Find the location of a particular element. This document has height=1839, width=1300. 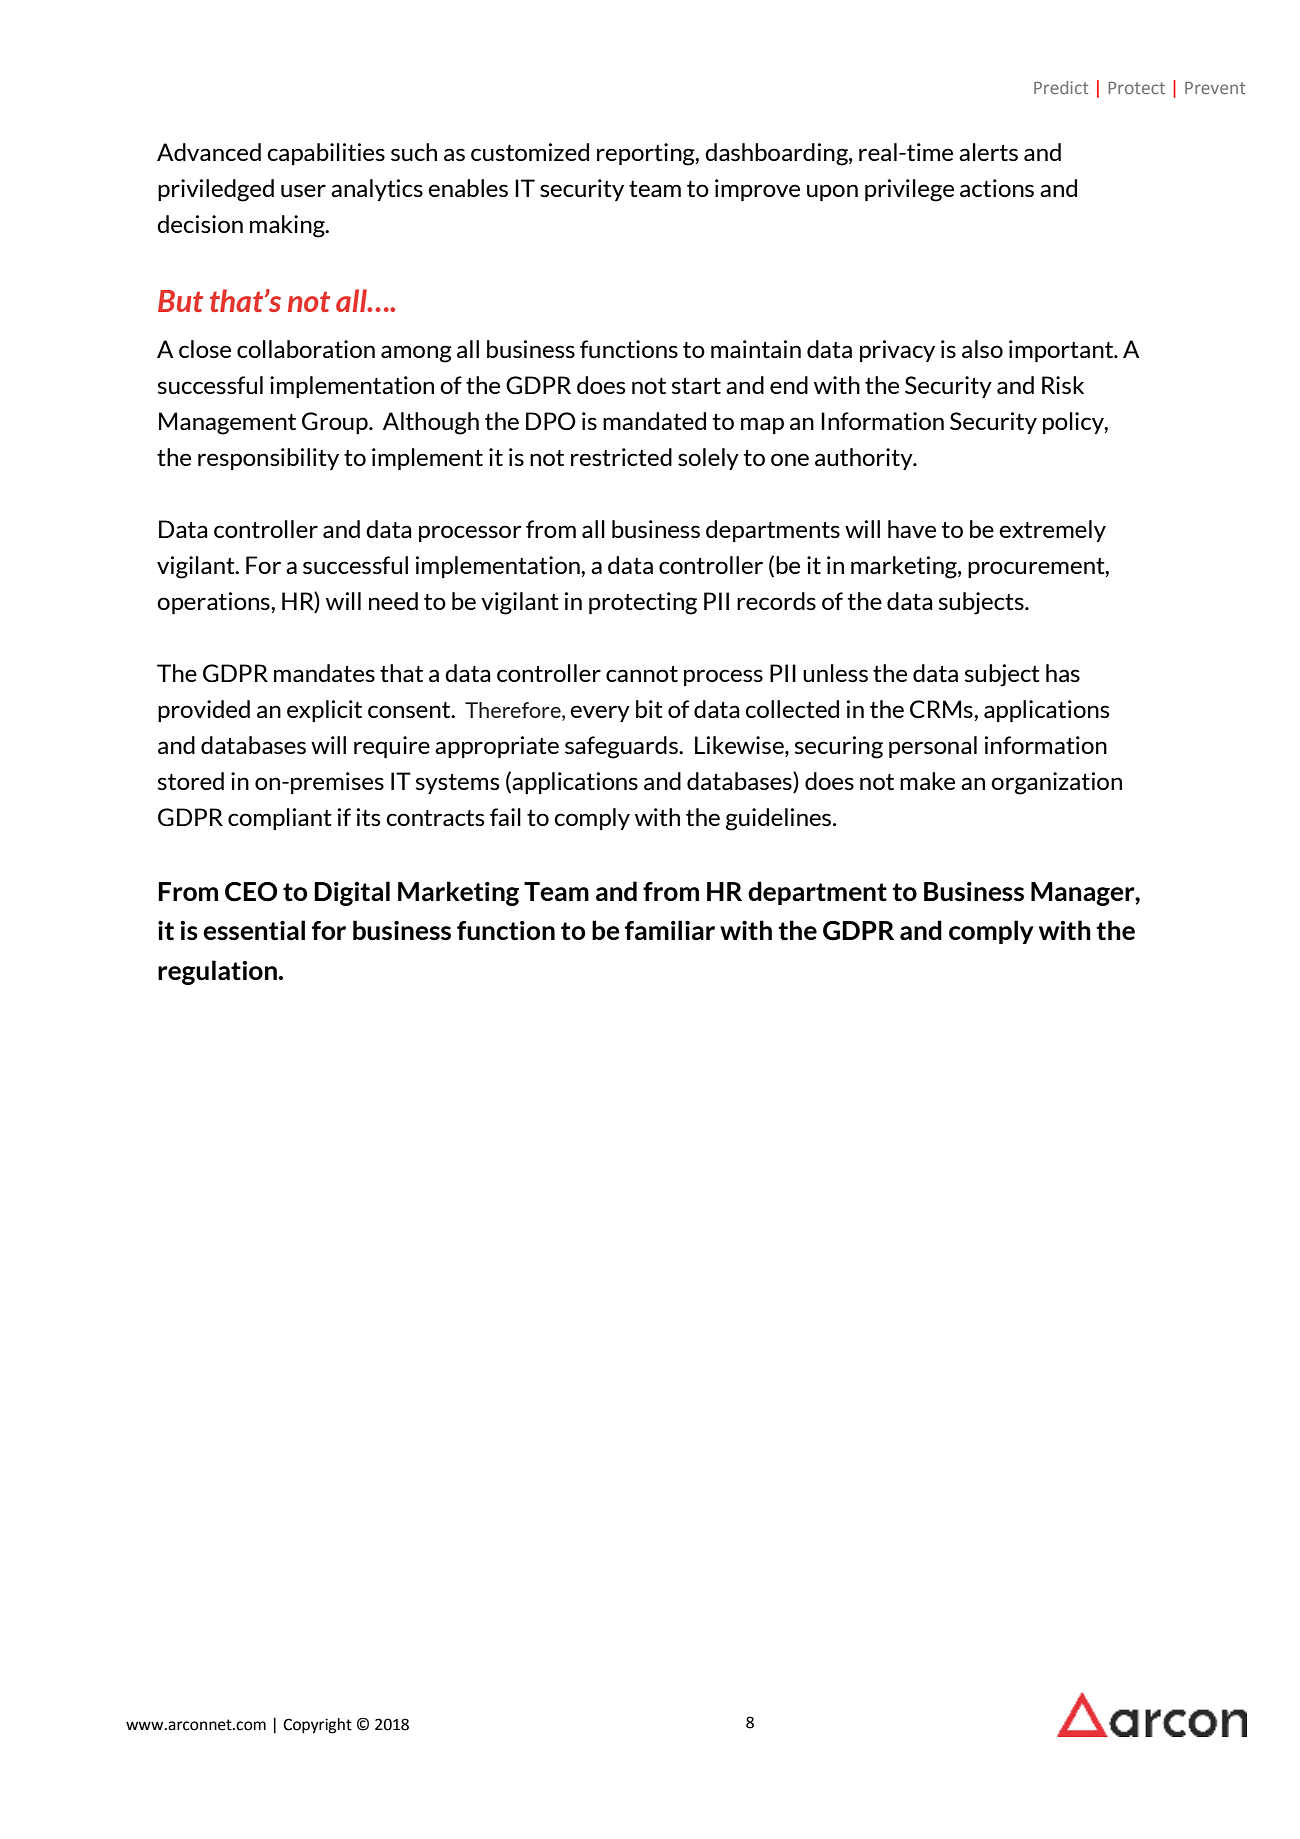

Digital is located at coordinates (352, 893).
